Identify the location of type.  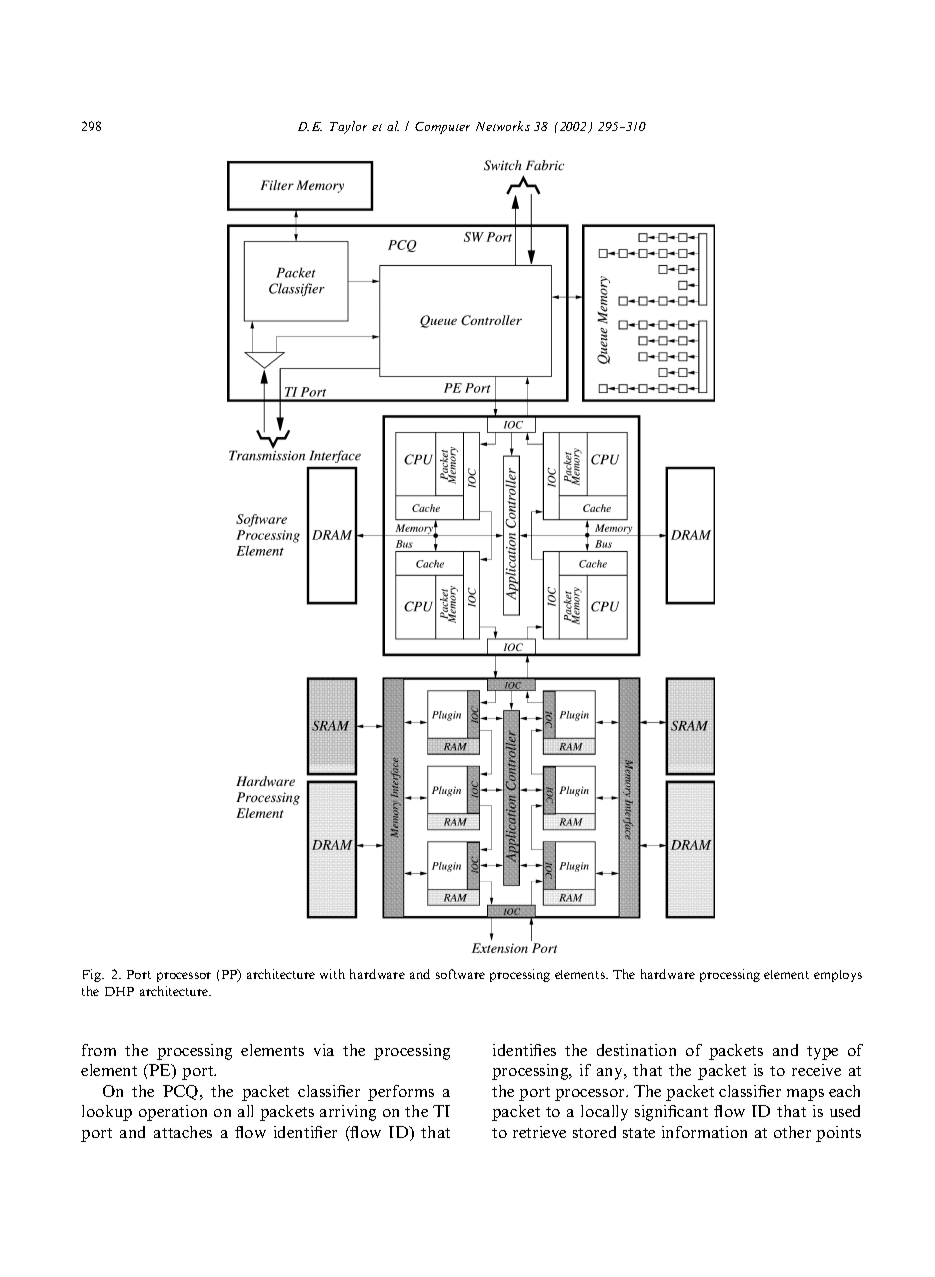
(822, 1053).
